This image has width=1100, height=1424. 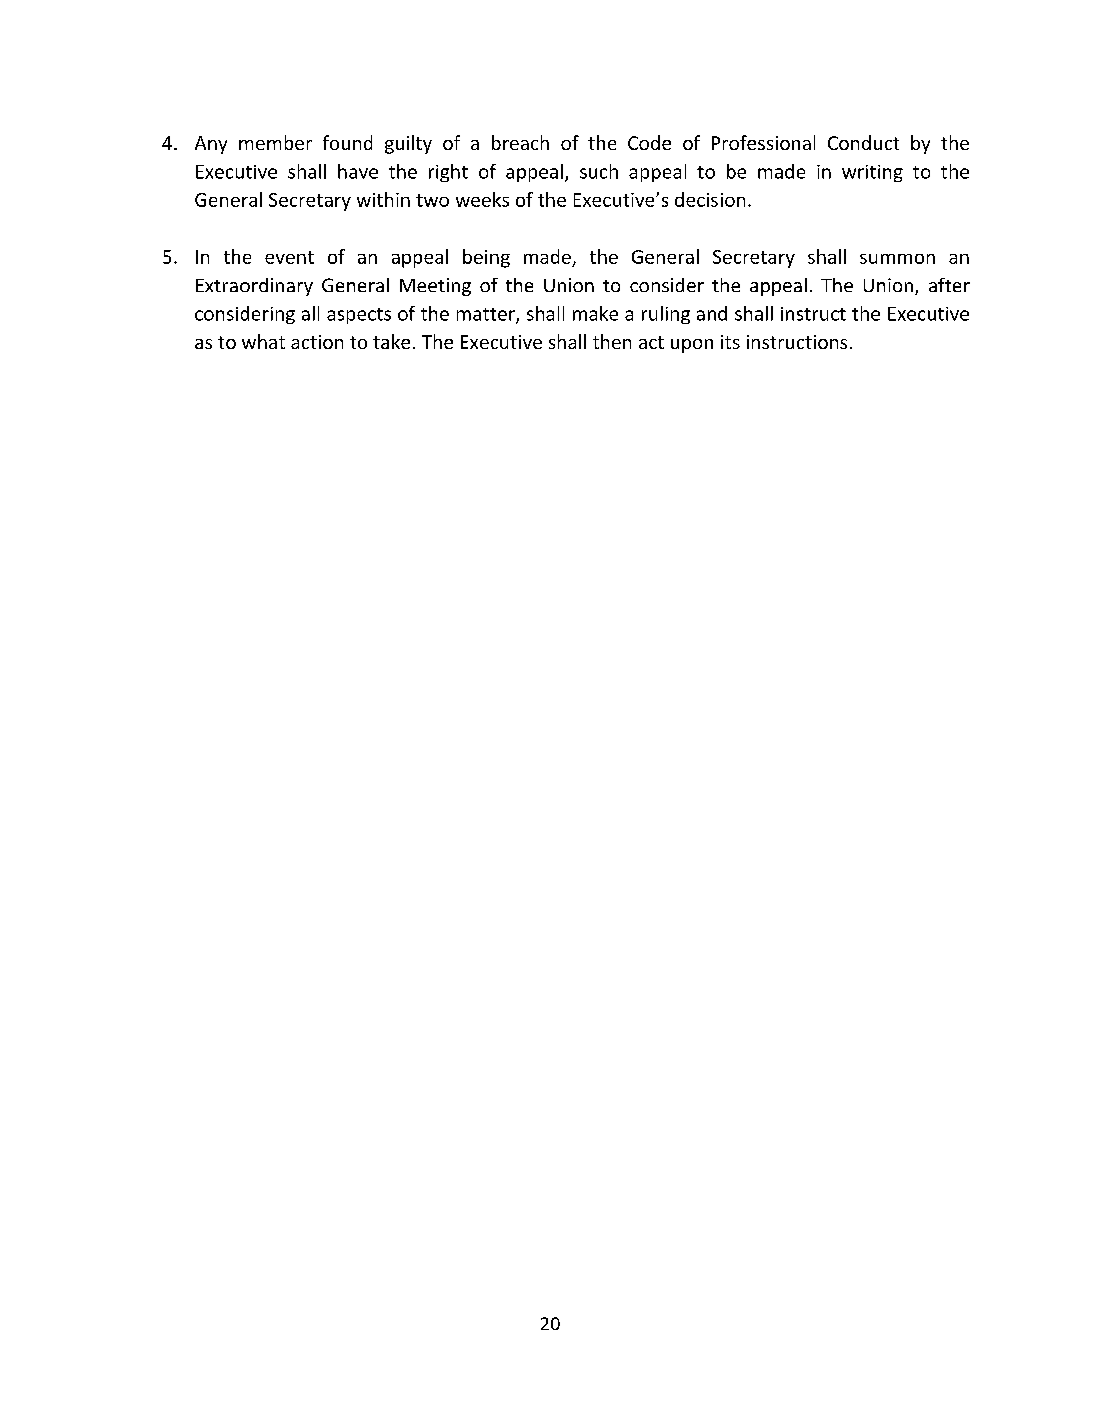 What do you see at coordinates (289, 257) in the image?
I see `event` at bounding box center [289, 257].
